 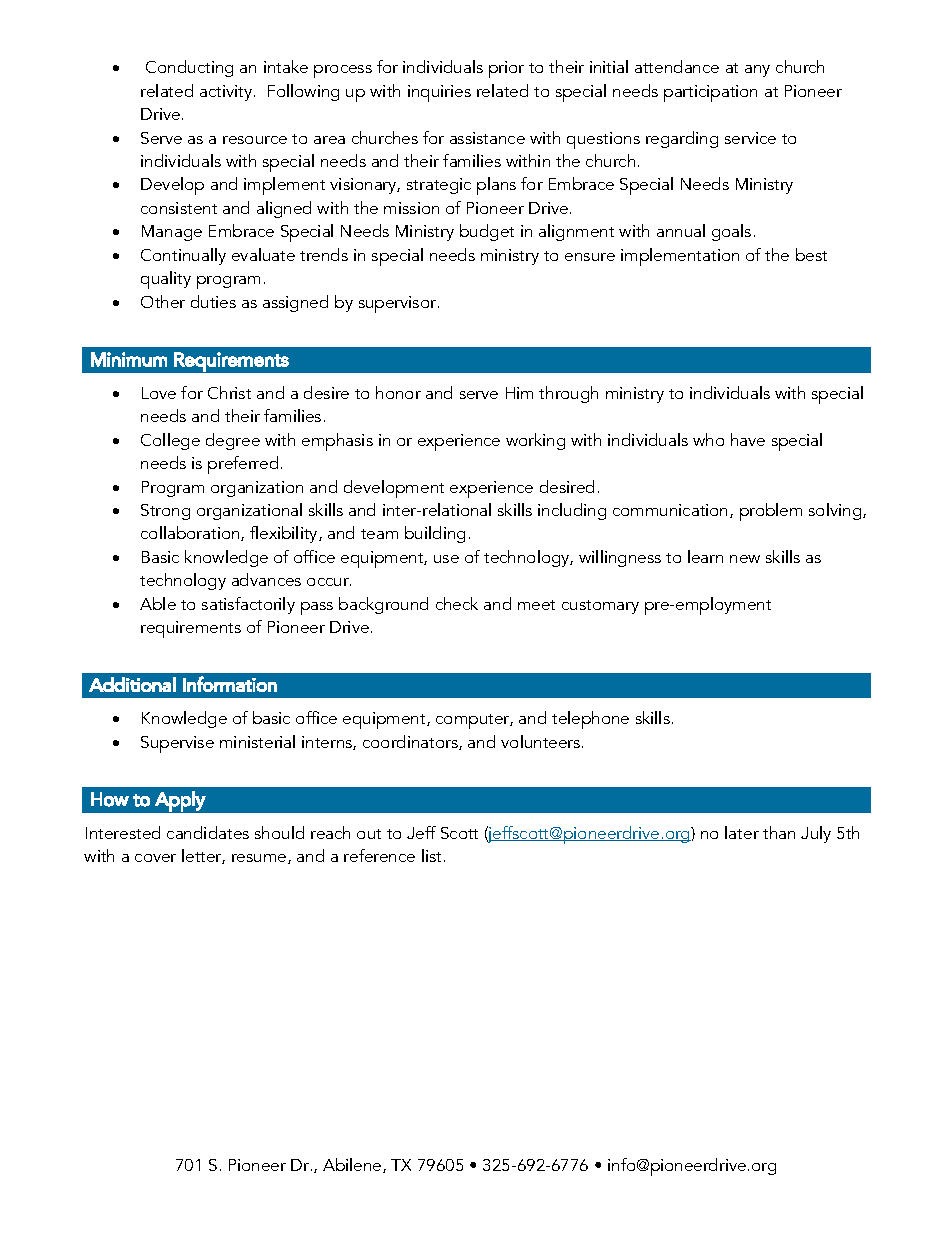 I want to click on working, so click(x=535, y=441).
